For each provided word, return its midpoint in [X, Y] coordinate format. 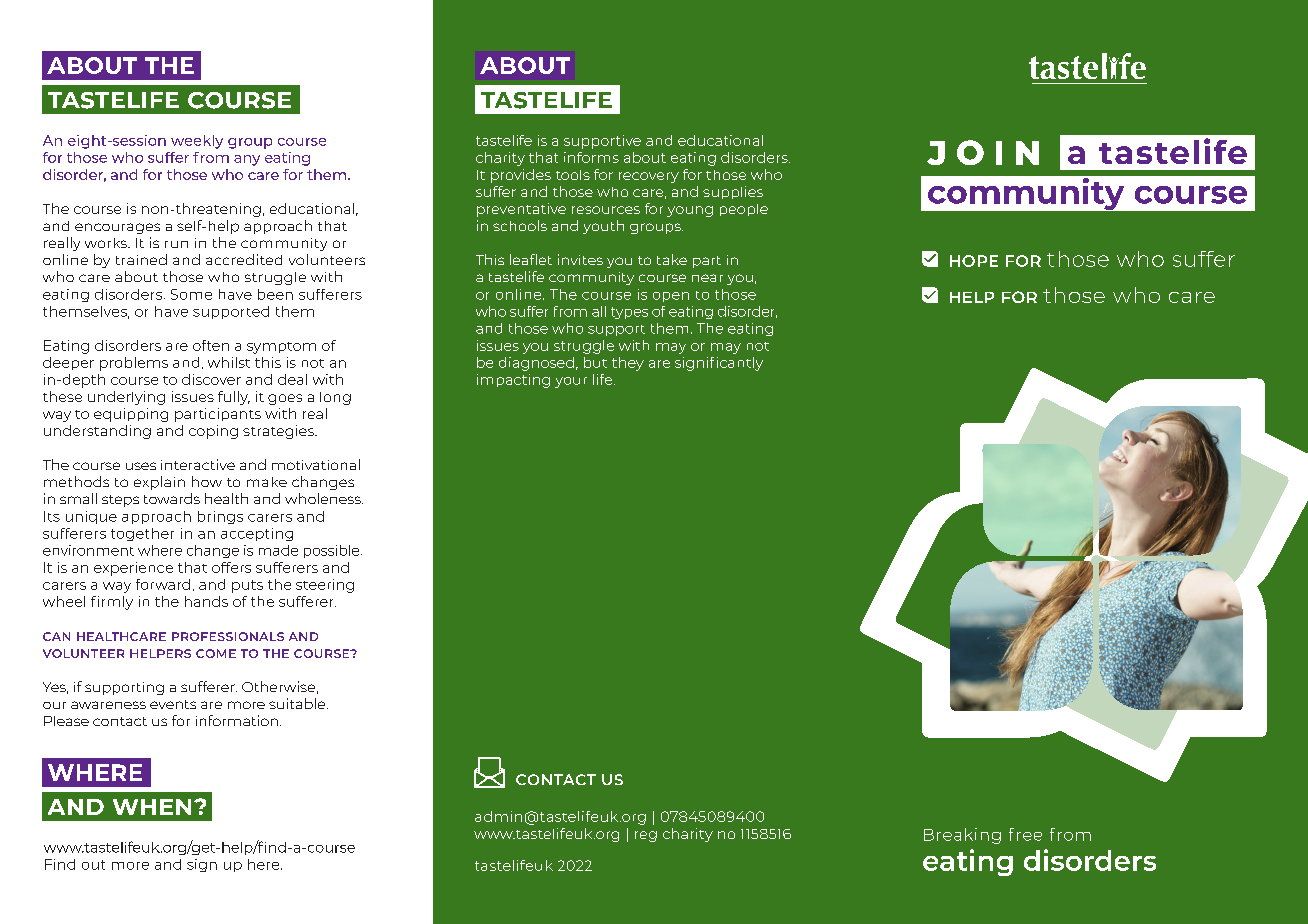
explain [159, 483]
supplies [733, 192]
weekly [197, 142]
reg [646, 836]
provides [521, 176]
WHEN [152, 807]
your [571, 382]
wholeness [324, 498]
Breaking [962, 836]
